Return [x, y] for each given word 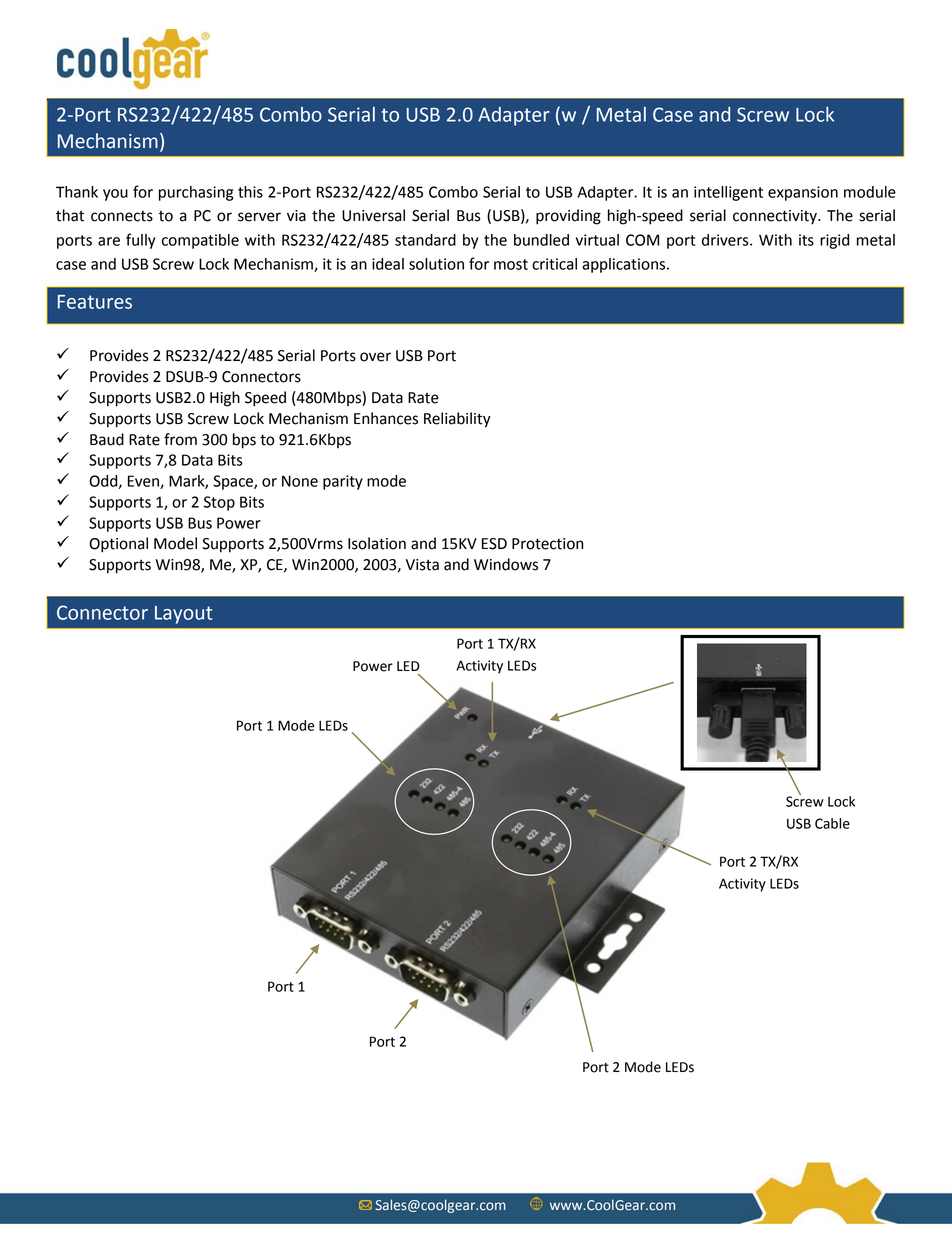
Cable [832, 823]
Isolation [377, 543]
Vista [422, 565]
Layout [183, 615]
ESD [494, 544]
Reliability [457, 420]
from [180, 439]
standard [425, 240]
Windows [506, 564]
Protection [547, 544]
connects [122, 216]
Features [95, 302]
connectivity [776, 217]
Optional [118, 545]
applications [625, 265]
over [375, 357]
